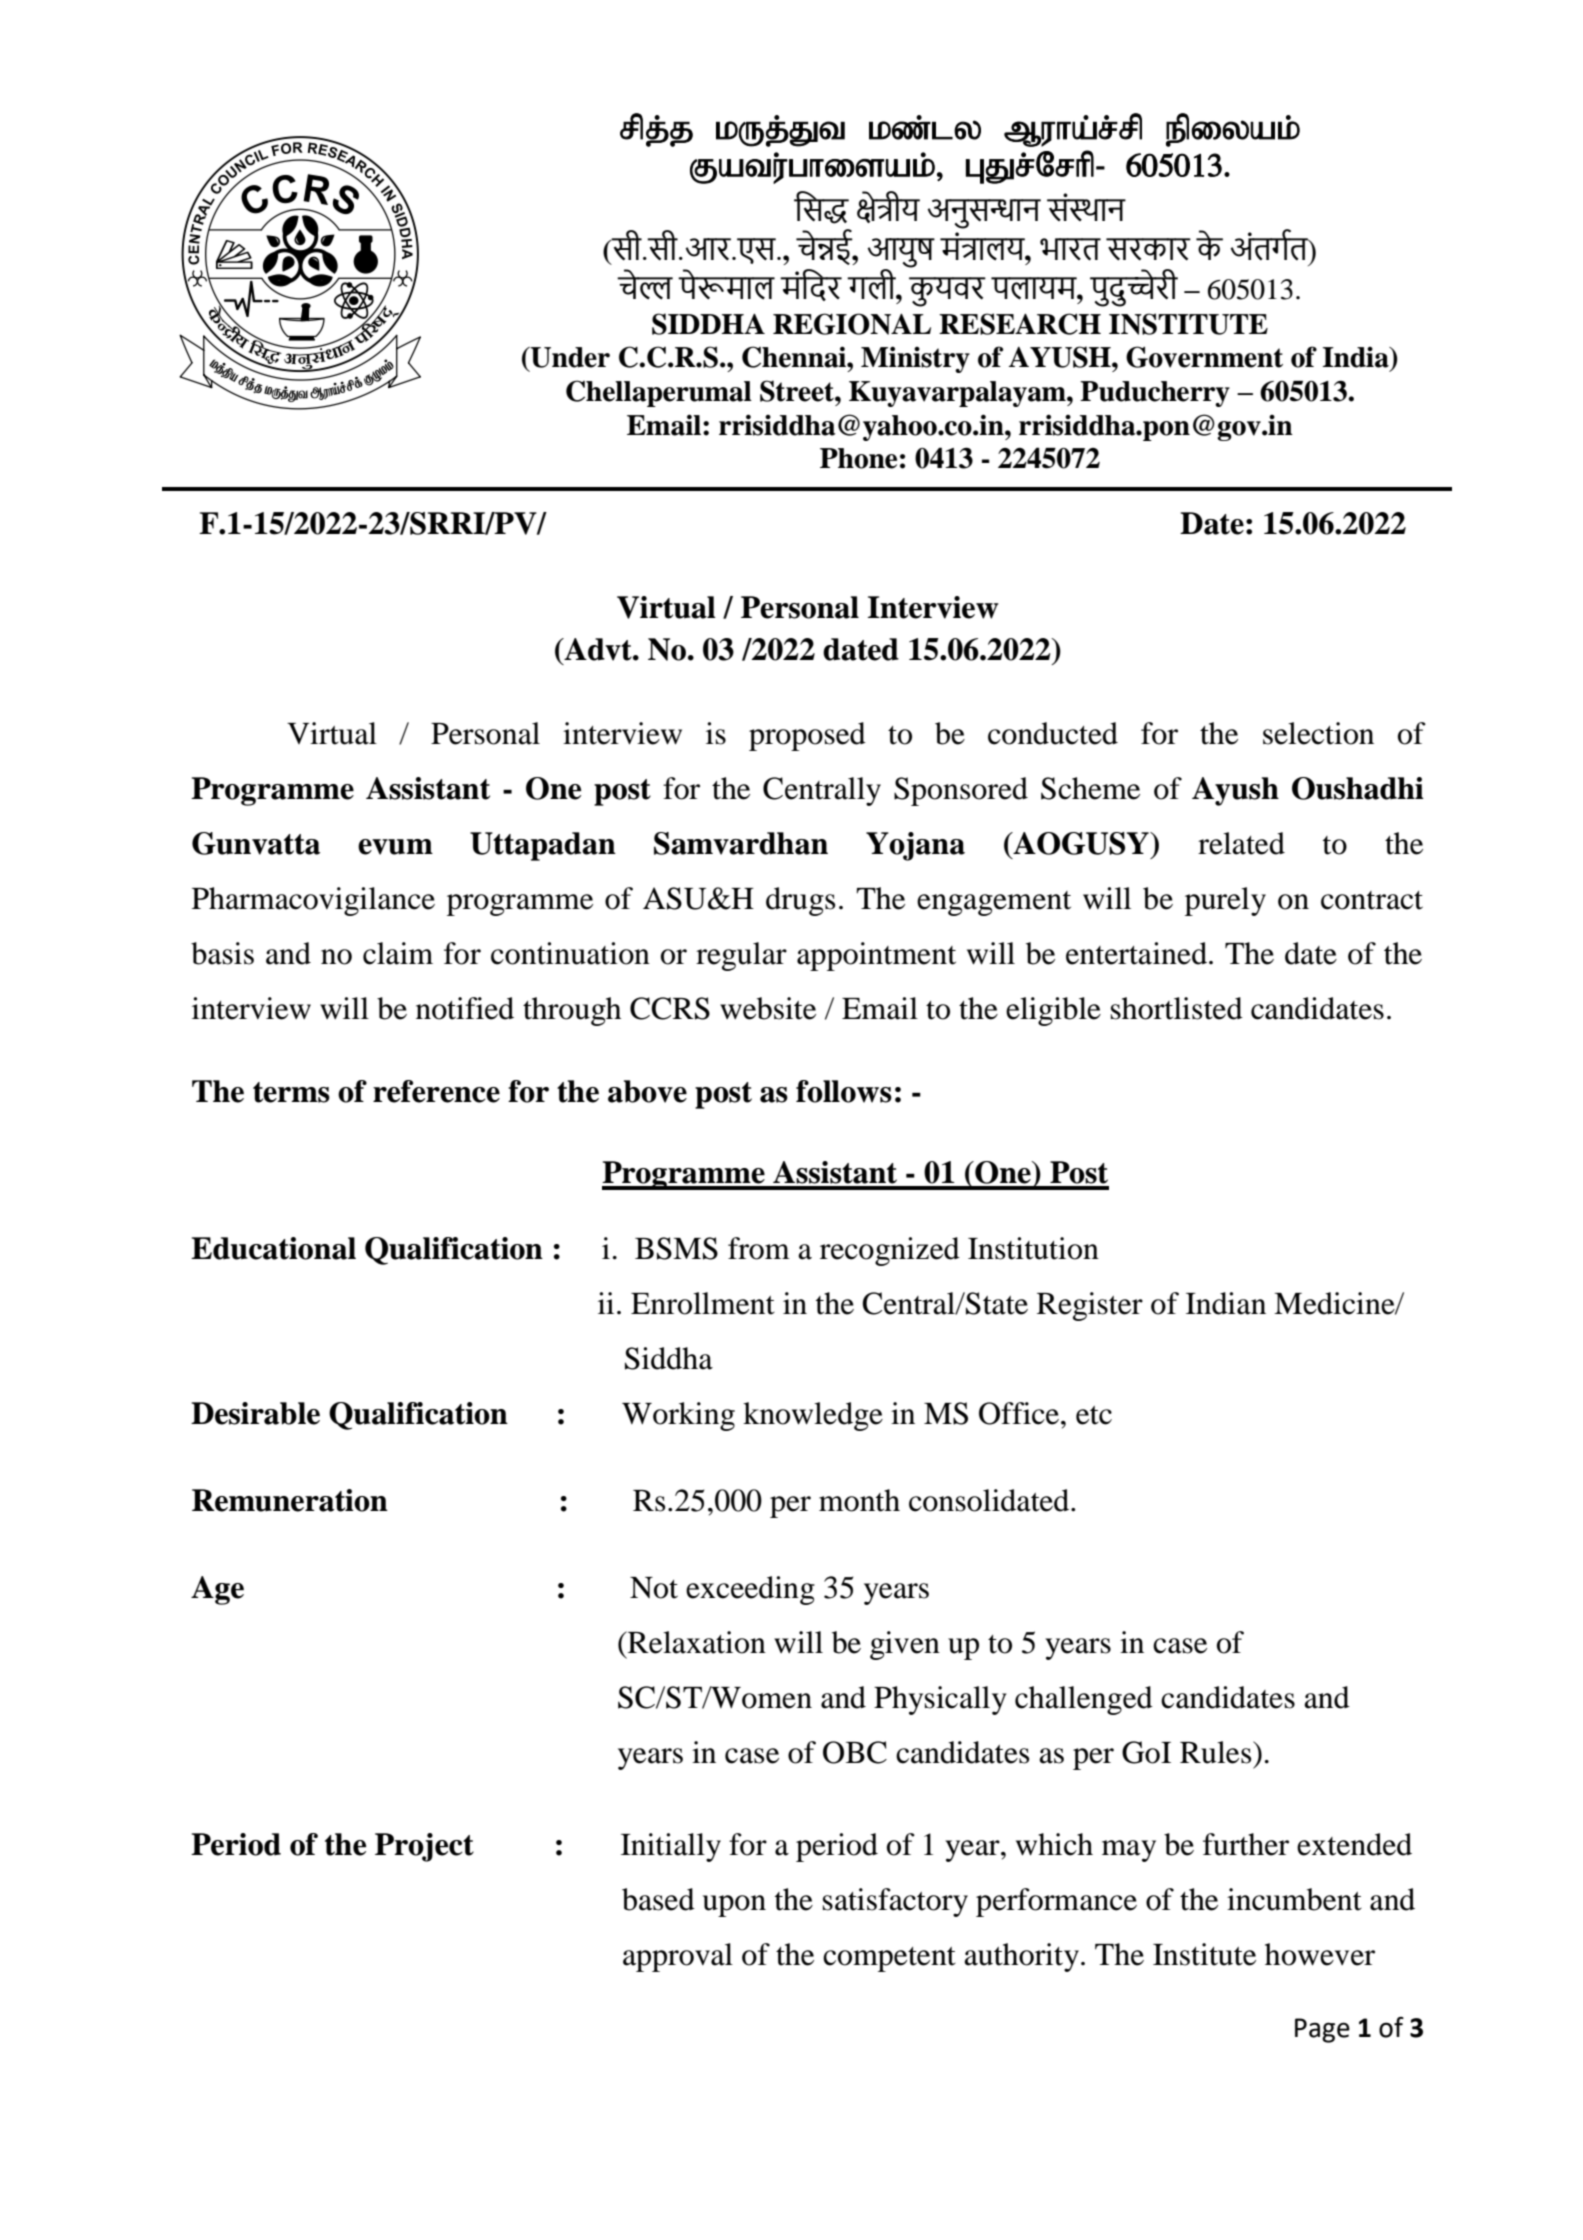  I want to click on Chennai, so click(795, 357).
